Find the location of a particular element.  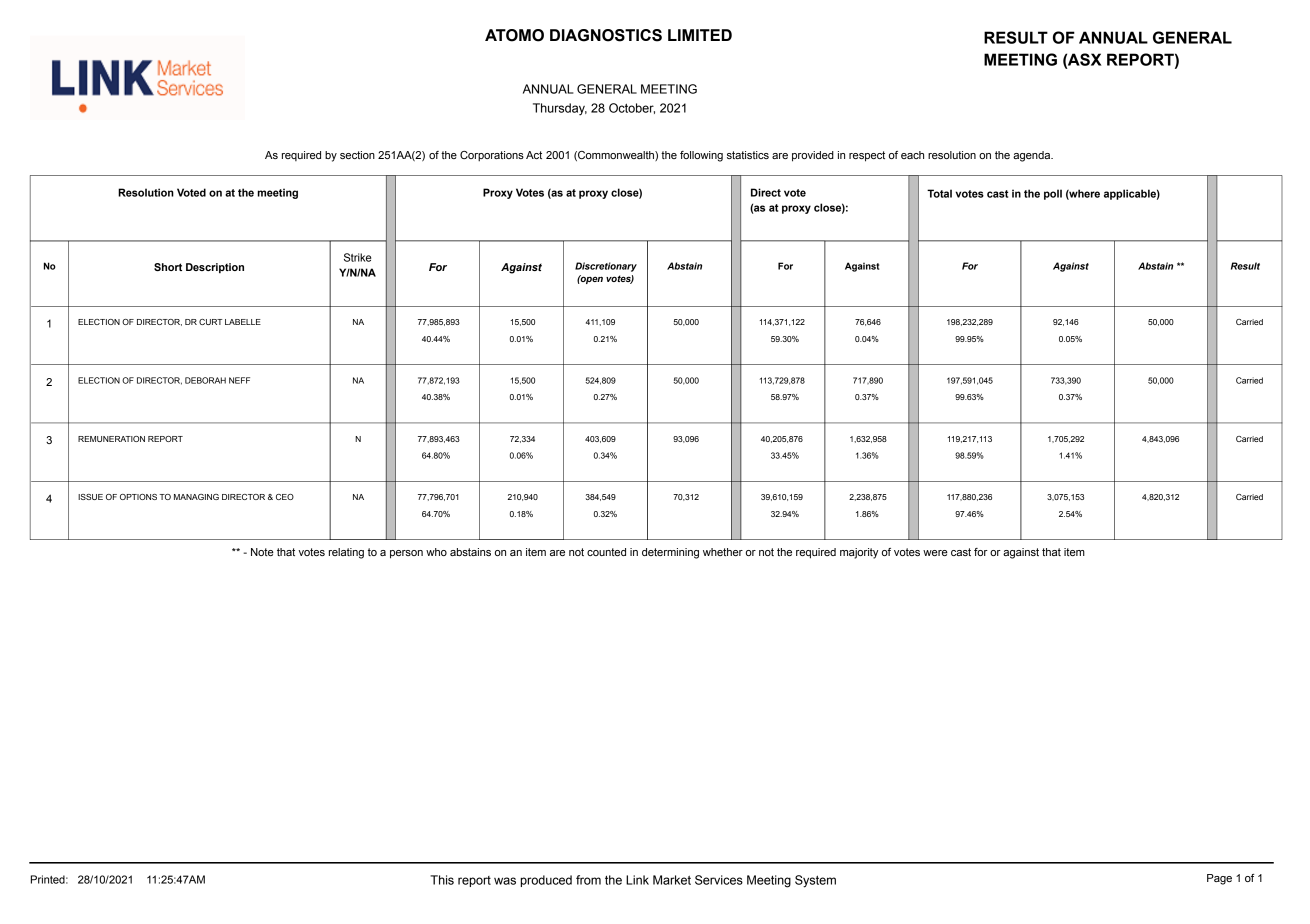

MANAGING is located at coordinates (196, 497).
